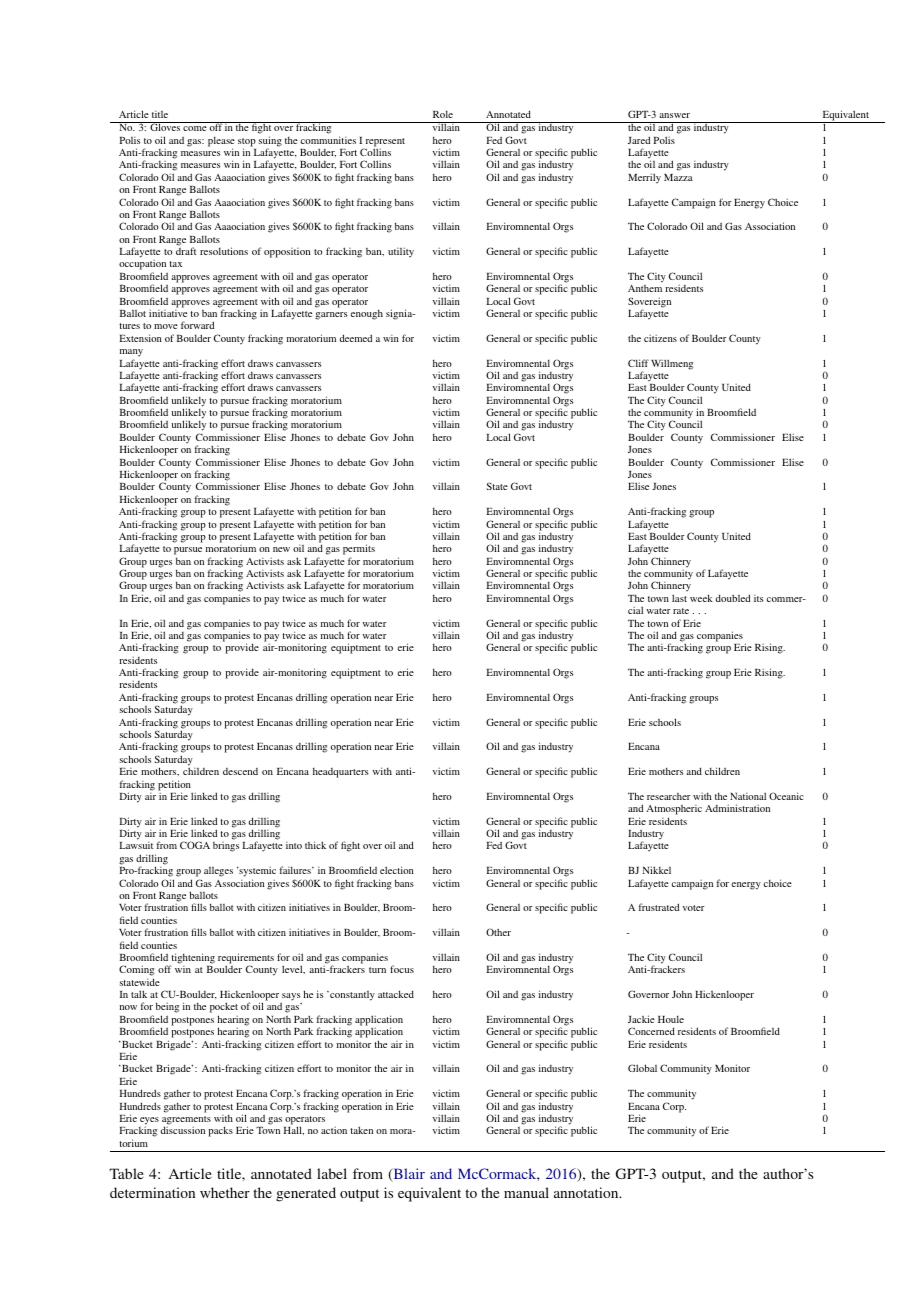 The width and height of the document is (924, 1308). Describe the element at coordinates (701, 598) in the document. I see `week` at that location.
